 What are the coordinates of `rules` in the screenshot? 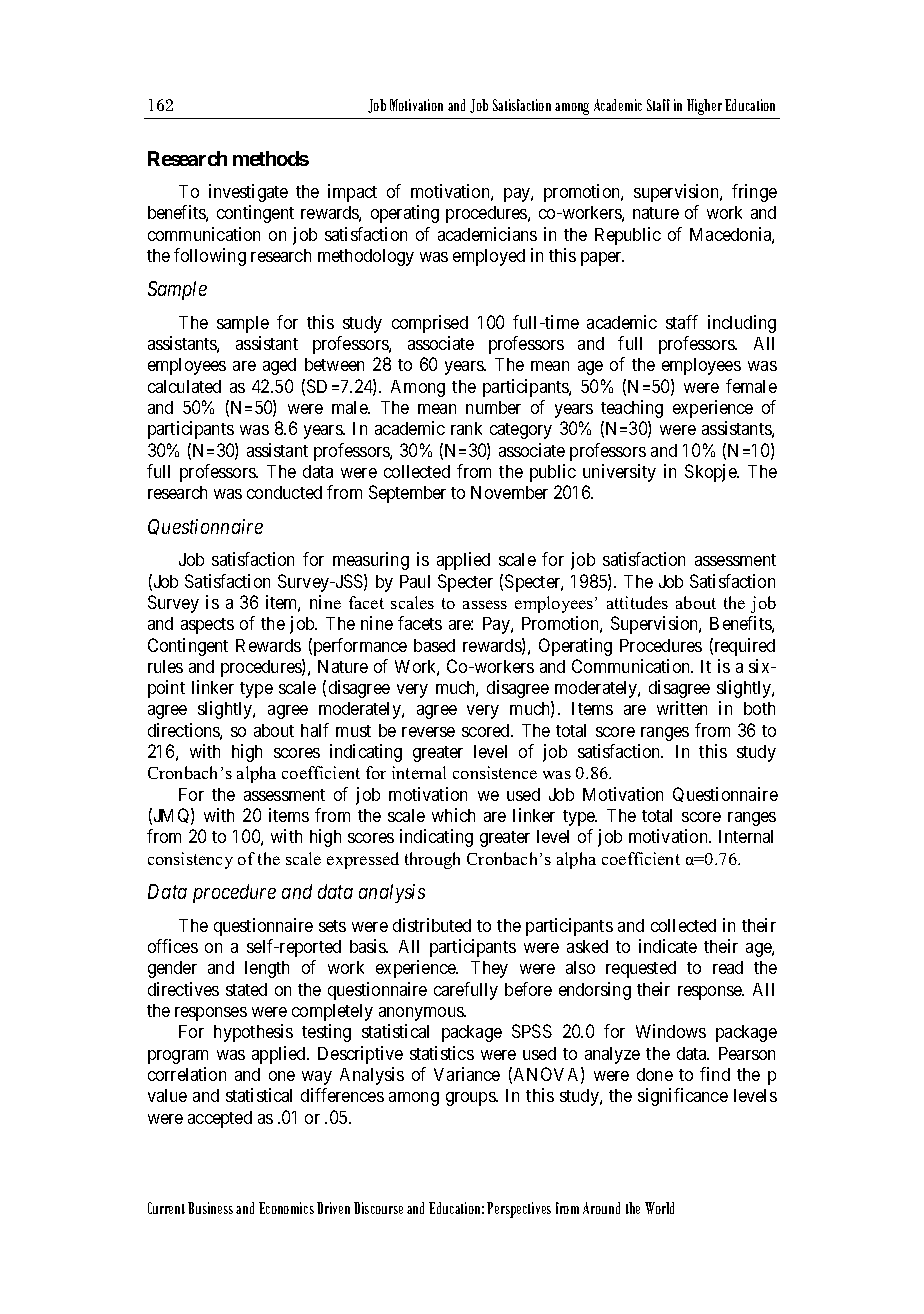 It's located at (165, 666).
